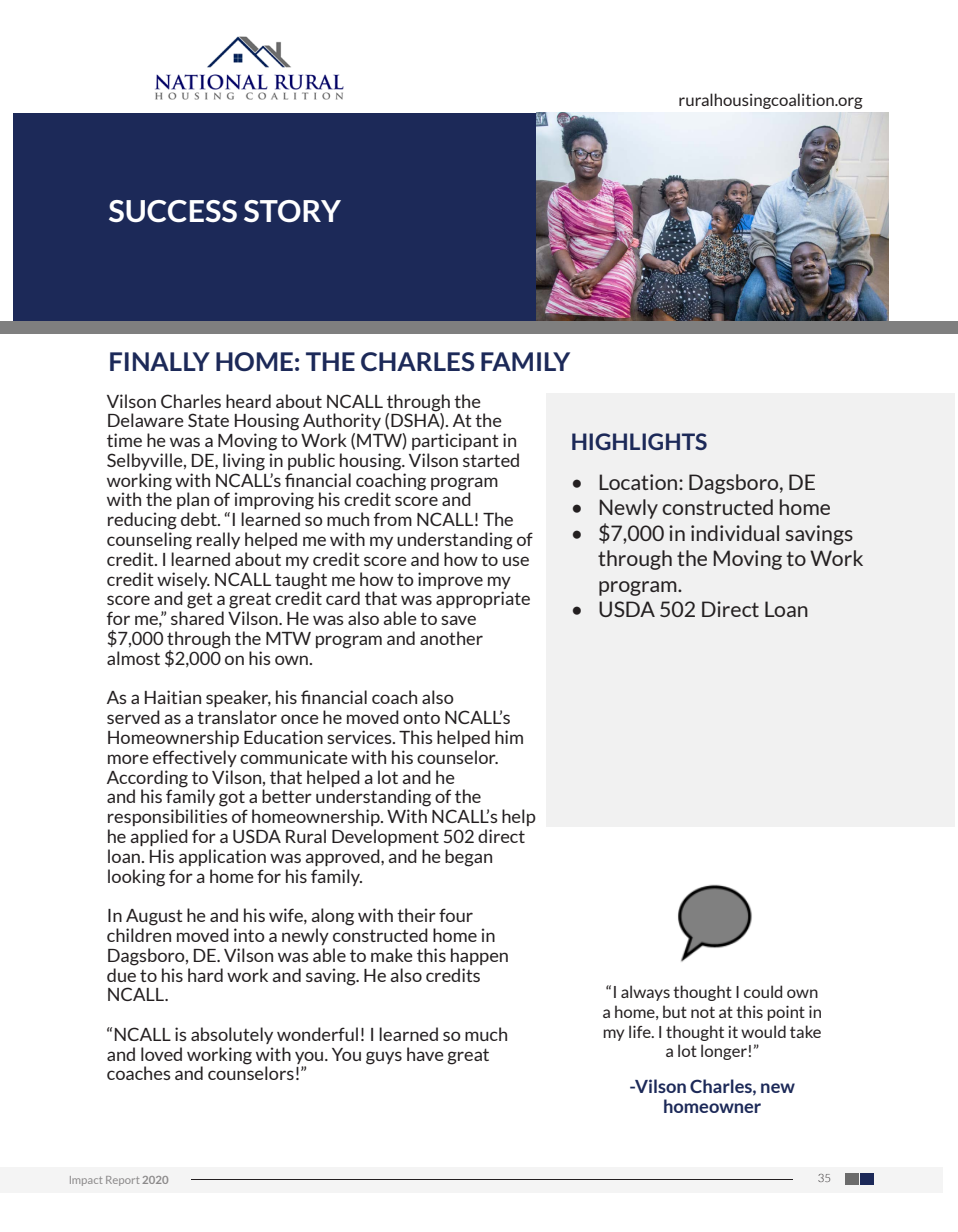 The width and height of the image is (958, 1232). What do you see at coordinates (122, 1181) in the image?
I see `Report` at bounding box center [122, 1181].
